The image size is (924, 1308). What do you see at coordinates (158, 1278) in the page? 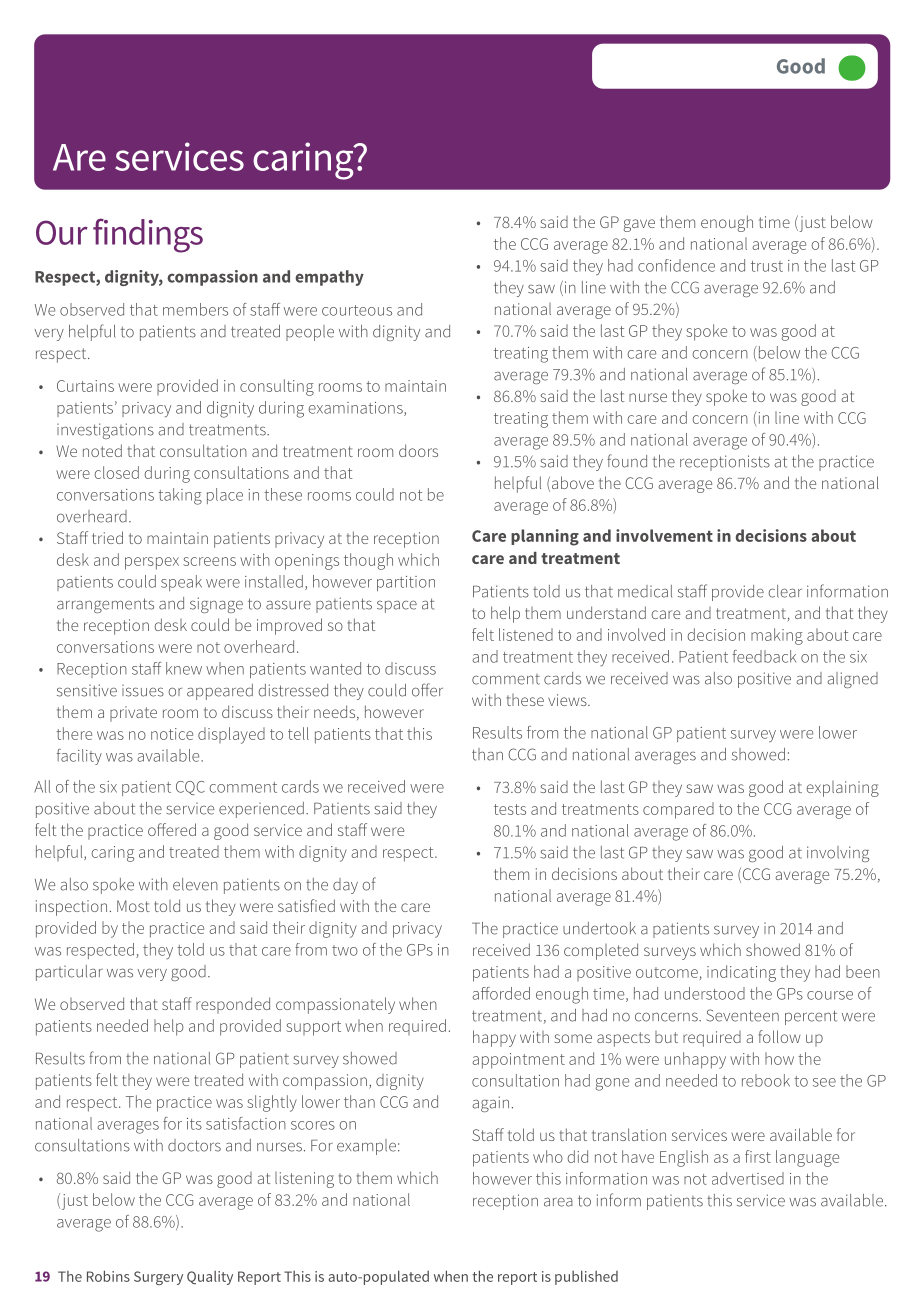
I see `Surgery` at bounding box center [158, 1278].
